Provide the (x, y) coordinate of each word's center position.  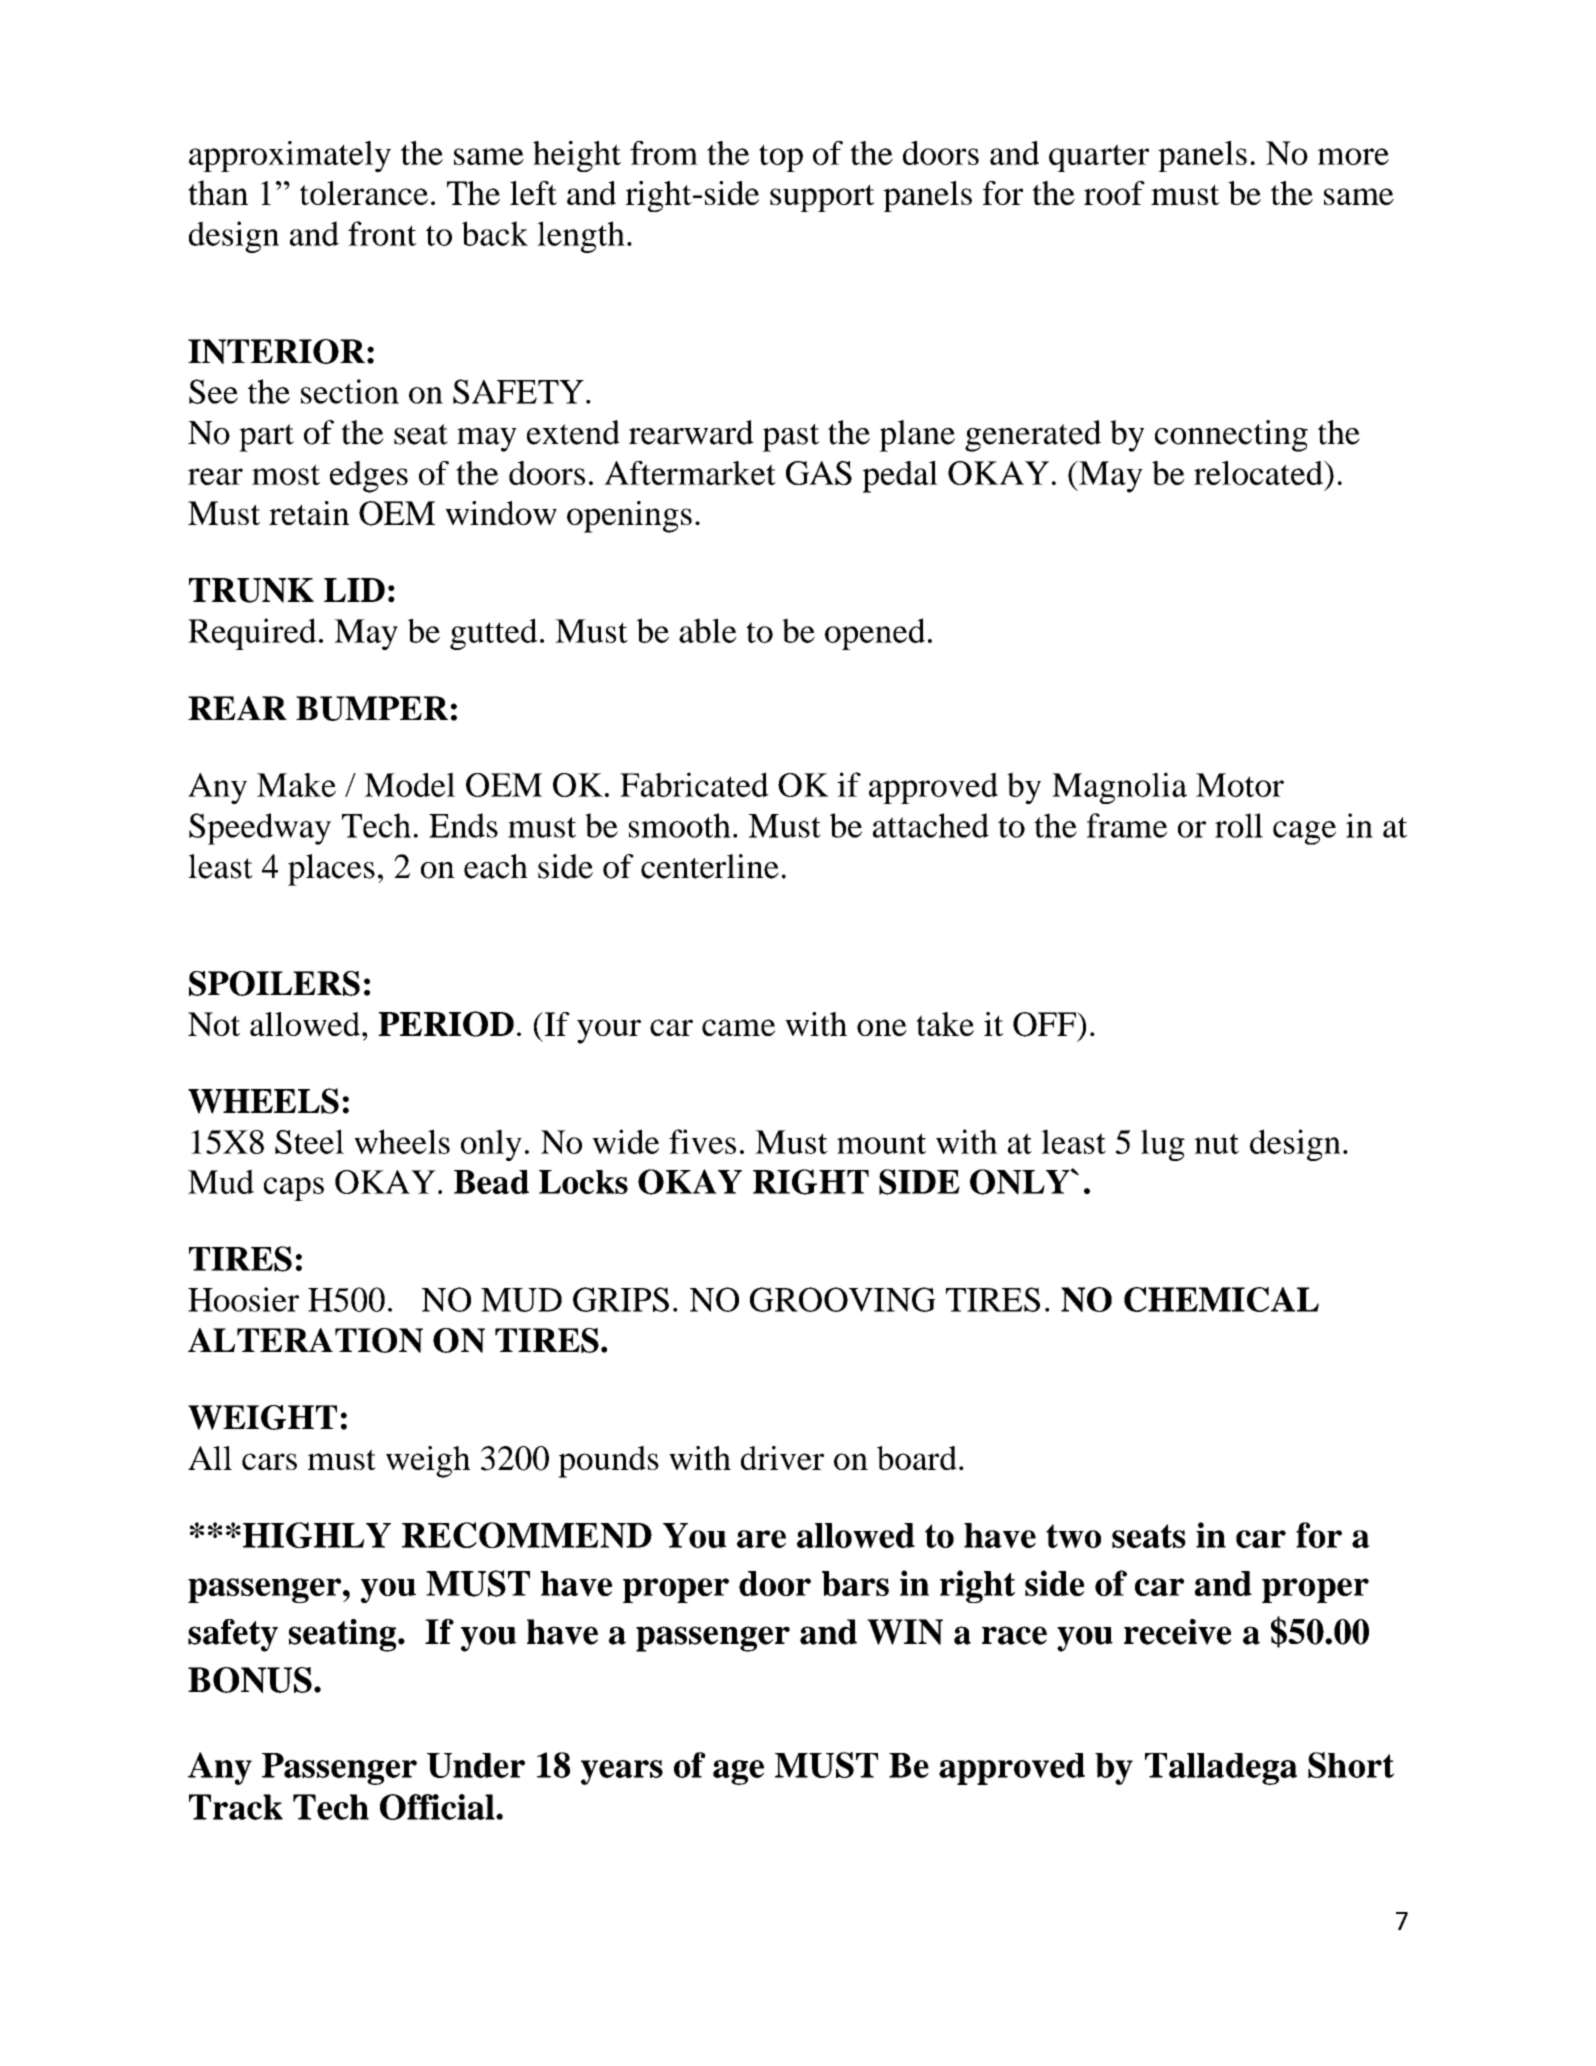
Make (296, 785)
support (822, 198)
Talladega (1221, 1769)
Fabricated (694, 784)
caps (294, 1189)
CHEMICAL (1221, 1299)
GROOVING (843, 1299)
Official (438, 1807)
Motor (1240, 785)
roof (1114, 193)
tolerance (364, 193)
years (622, 1772)
